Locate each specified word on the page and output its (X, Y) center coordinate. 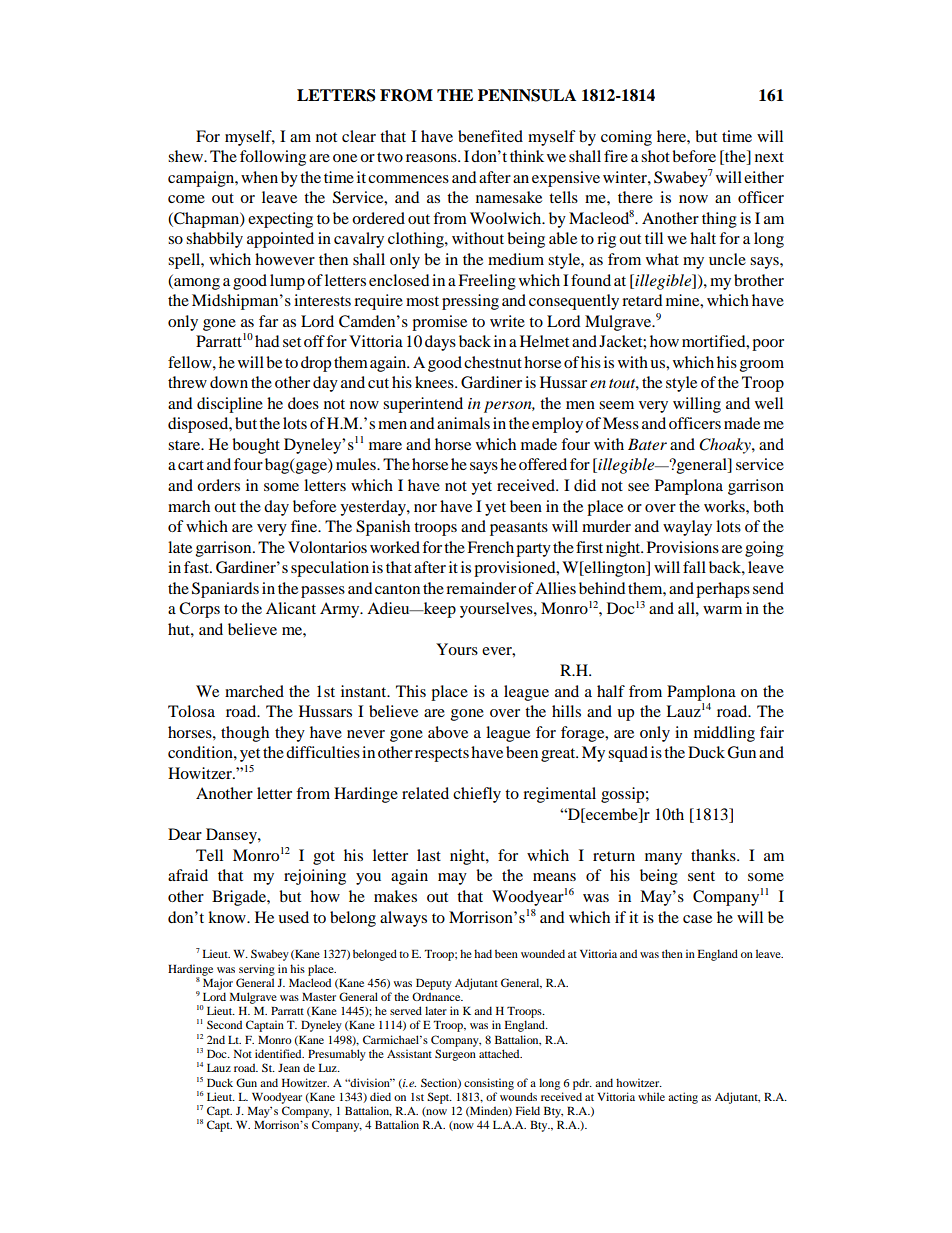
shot (655, 156)
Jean (289, 1068)
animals (463, 423)
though (245, 734)
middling (724, 734)
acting (683, 1098)
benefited (490, 136)
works (725, 506)
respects (442, 755)
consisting (489, 1084)
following (273, 158)
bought (256, 446)
